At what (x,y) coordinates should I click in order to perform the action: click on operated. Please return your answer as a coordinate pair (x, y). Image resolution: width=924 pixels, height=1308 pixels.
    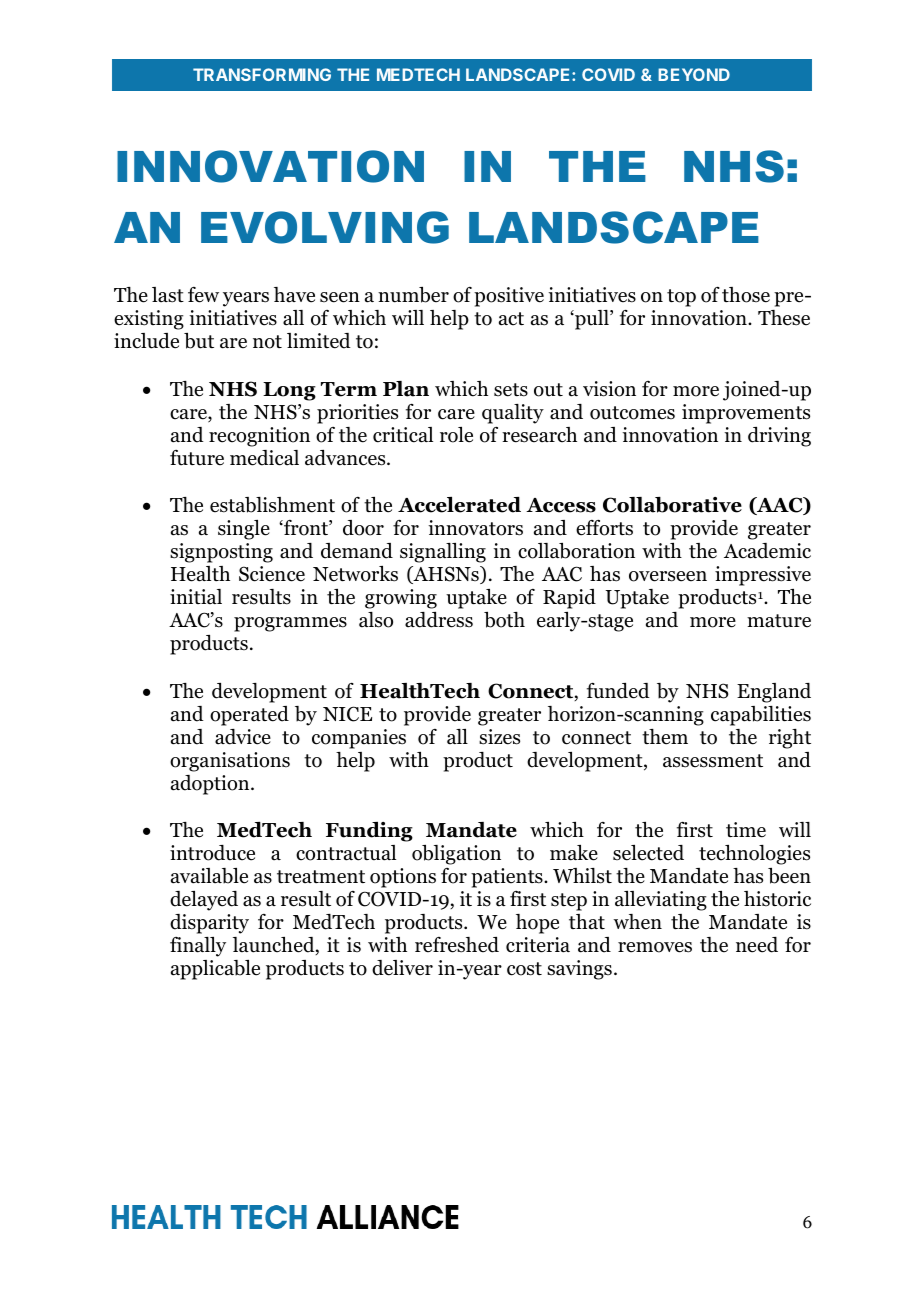
    Looking at the image, I should click on (249, 716).
